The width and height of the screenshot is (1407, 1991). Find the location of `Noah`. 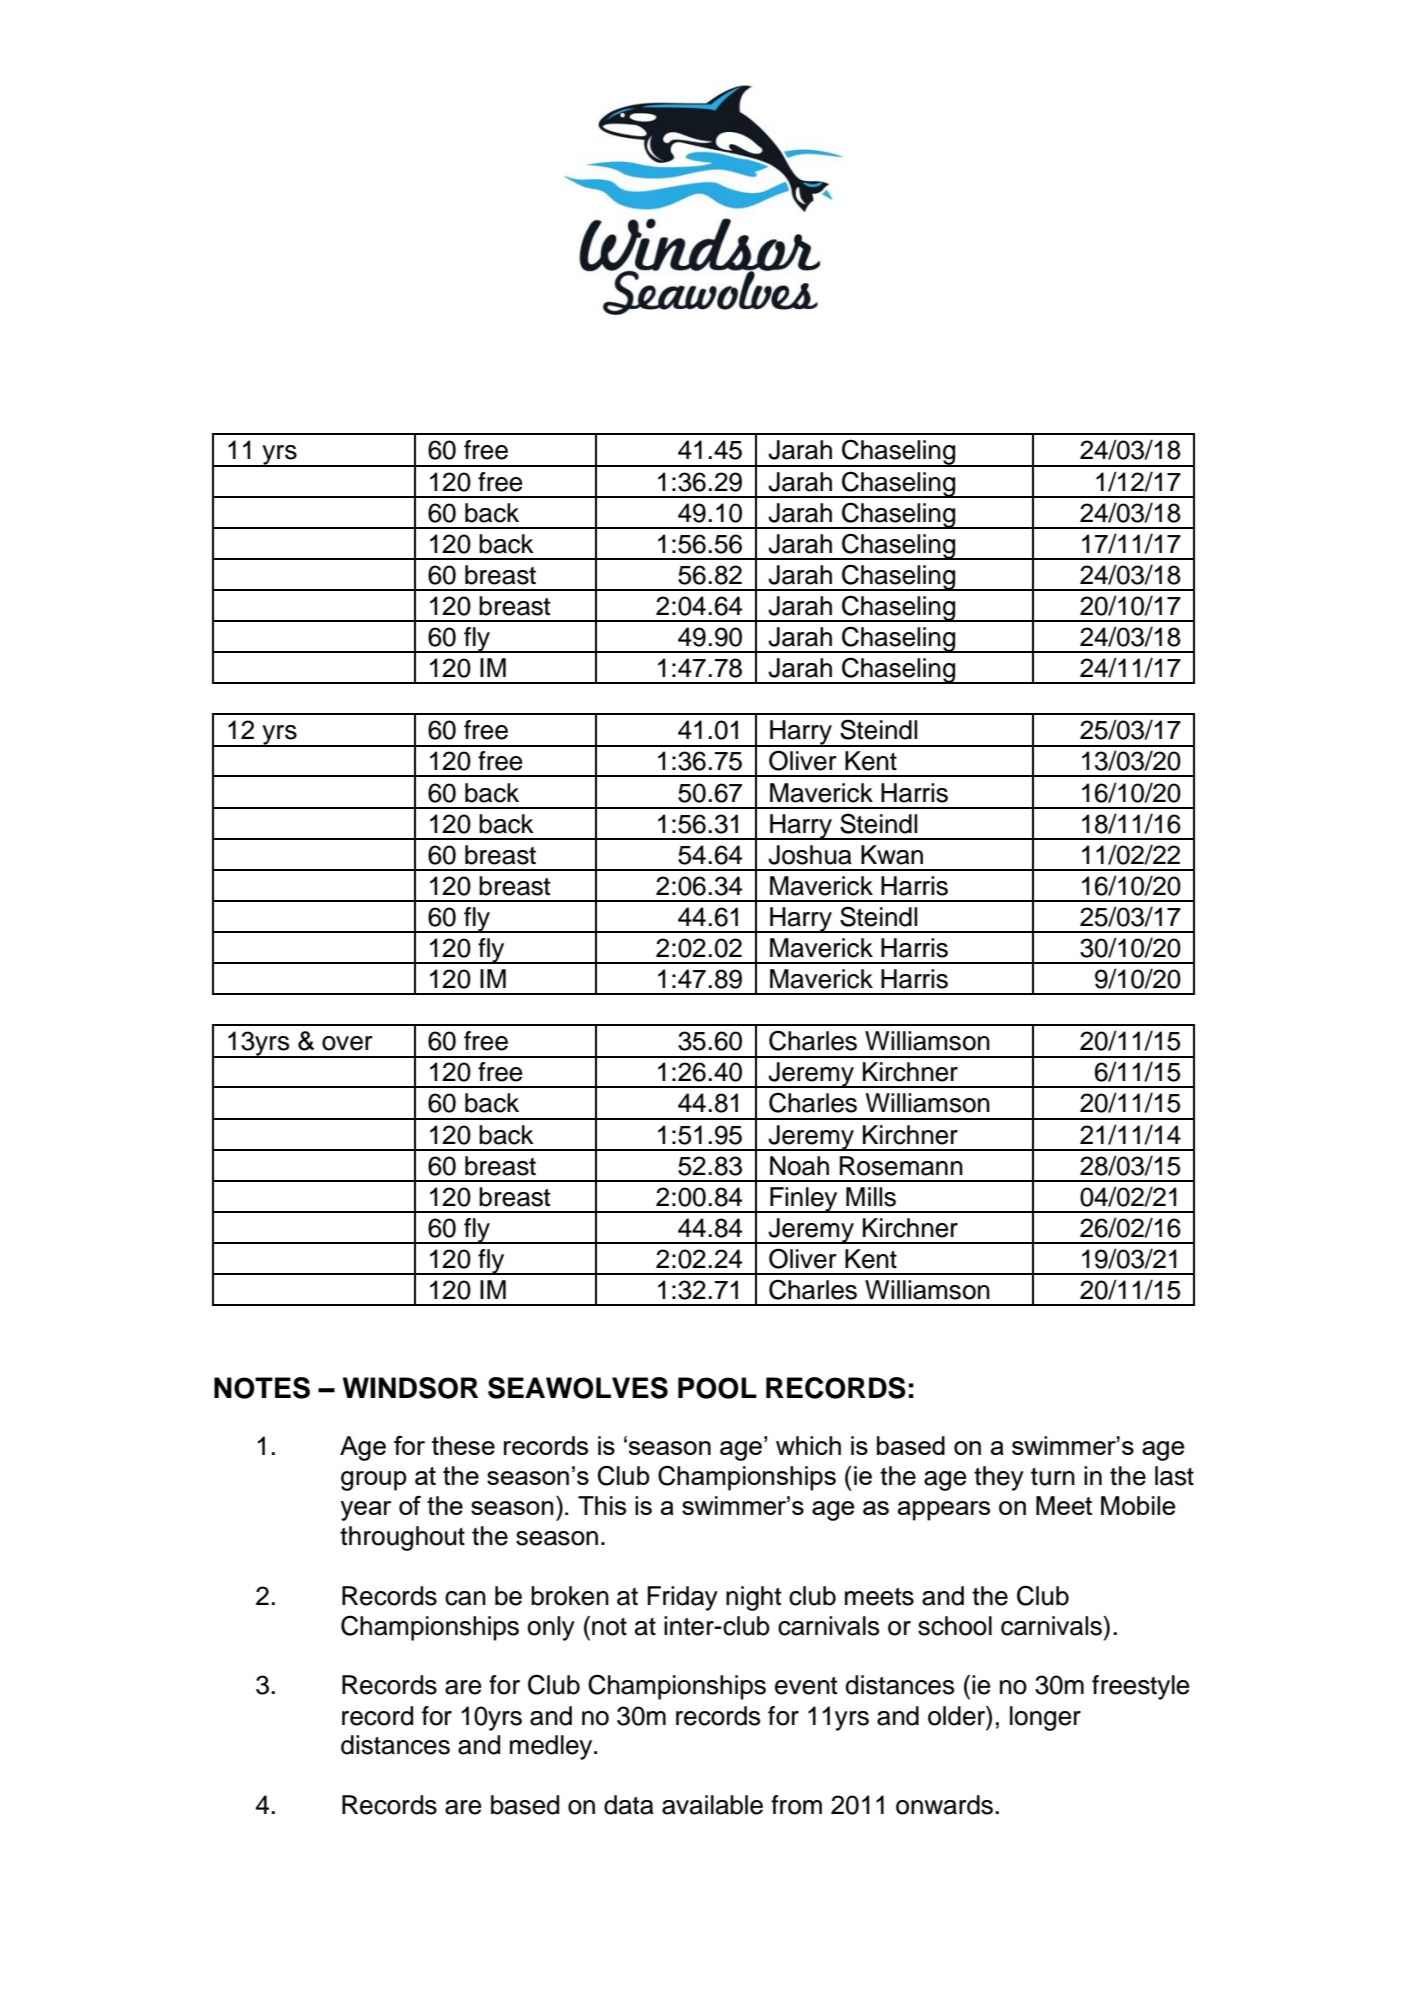

Noah is located at coordinates (799, 1166).
